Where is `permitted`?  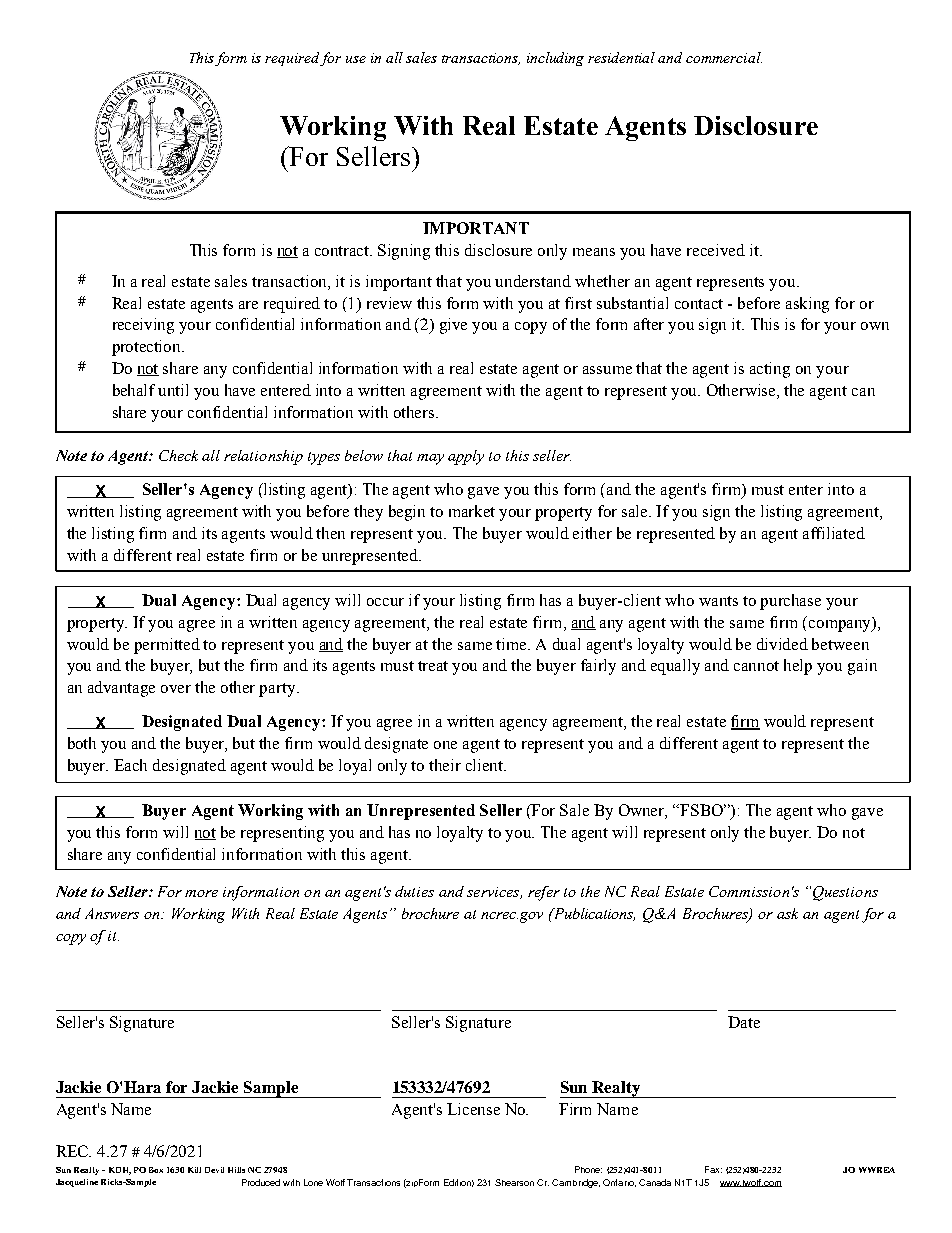 permitted is located at coordinates (167, 646).
